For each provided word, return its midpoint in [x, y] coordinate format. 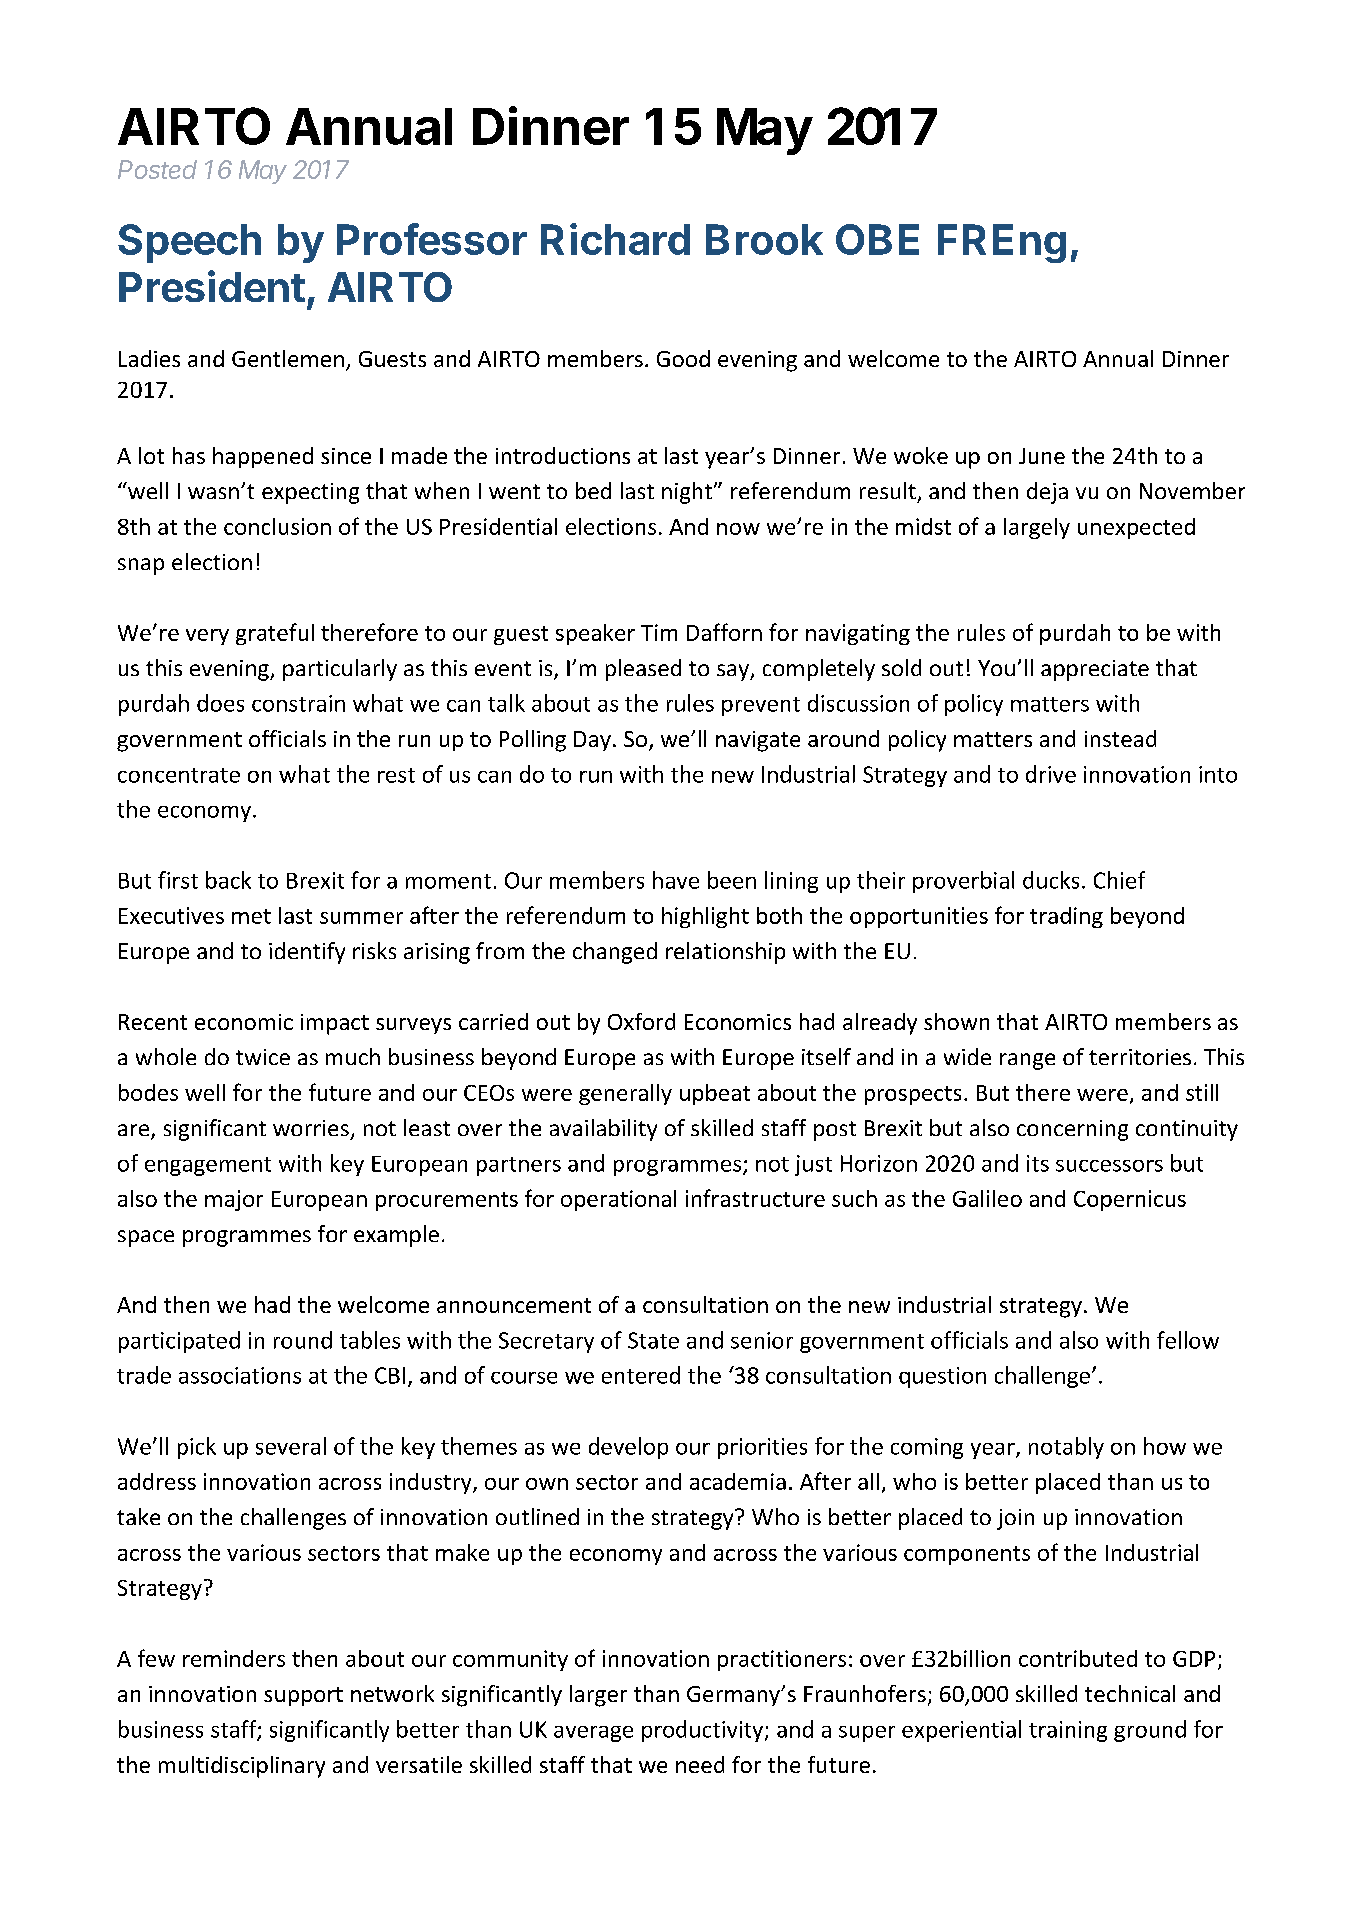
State [653, 1340]
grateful [275, 634]
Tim [659, 632]
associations [240, 1375]
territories [1140, 1057]
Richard [615, 239]
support [303, 1696]
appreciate [1095, 670]
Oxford [641, 1021]
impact [335, 1024]
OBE [877, 239]
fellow [1188, 1340]
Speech [189, 243]
